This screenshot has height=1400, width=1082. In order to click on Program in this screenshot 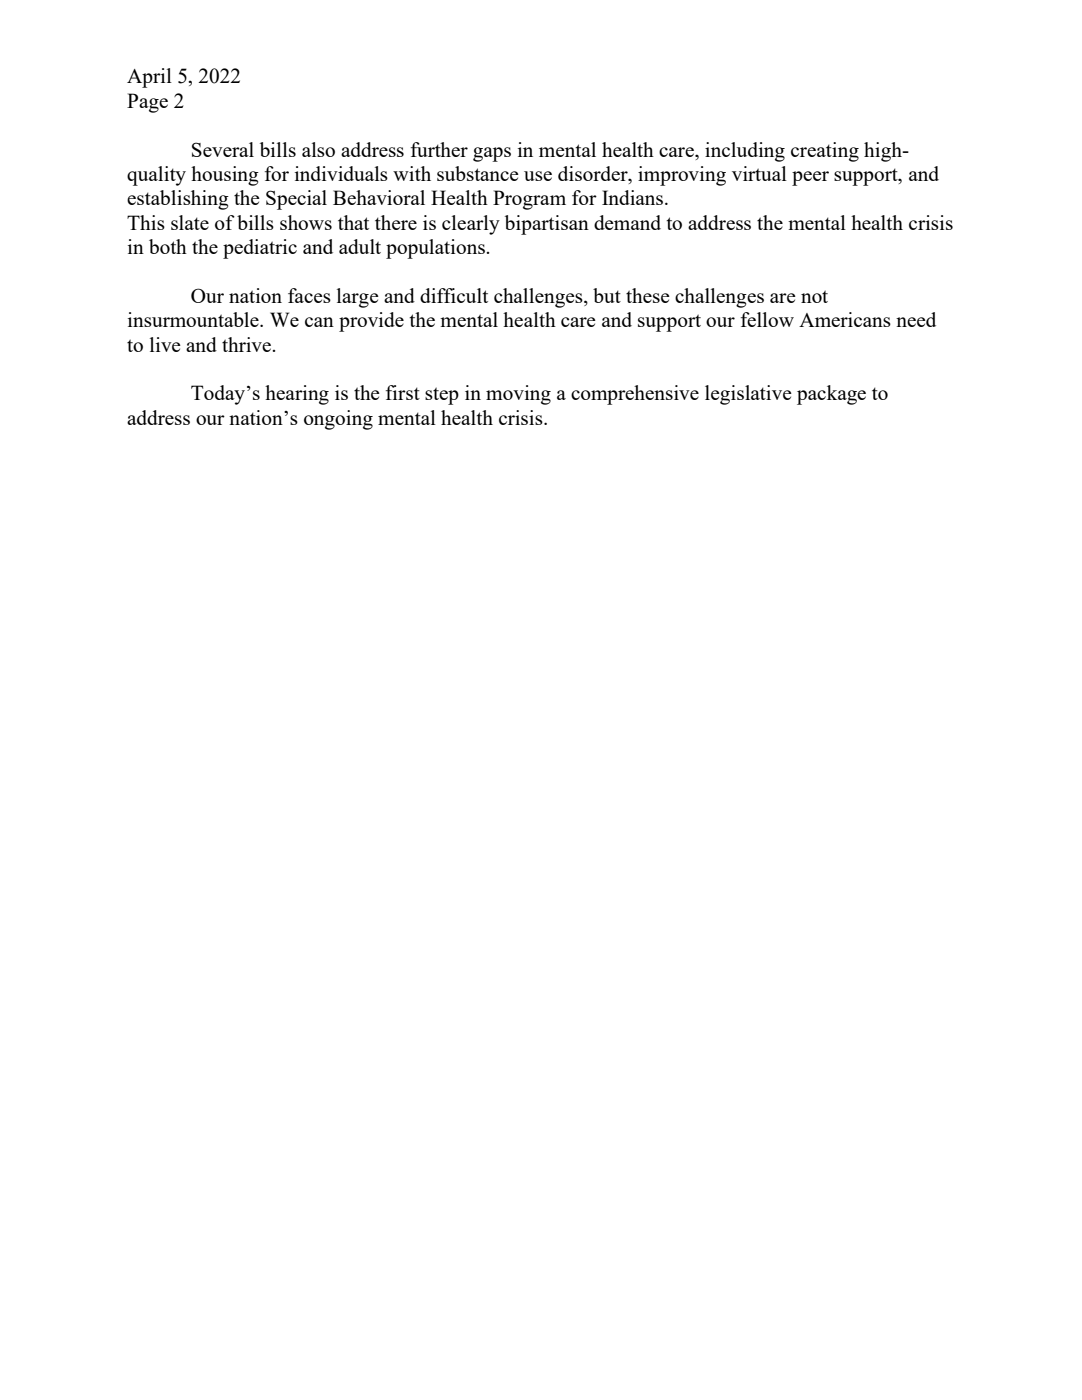, I will do `click(529, 200)`.
